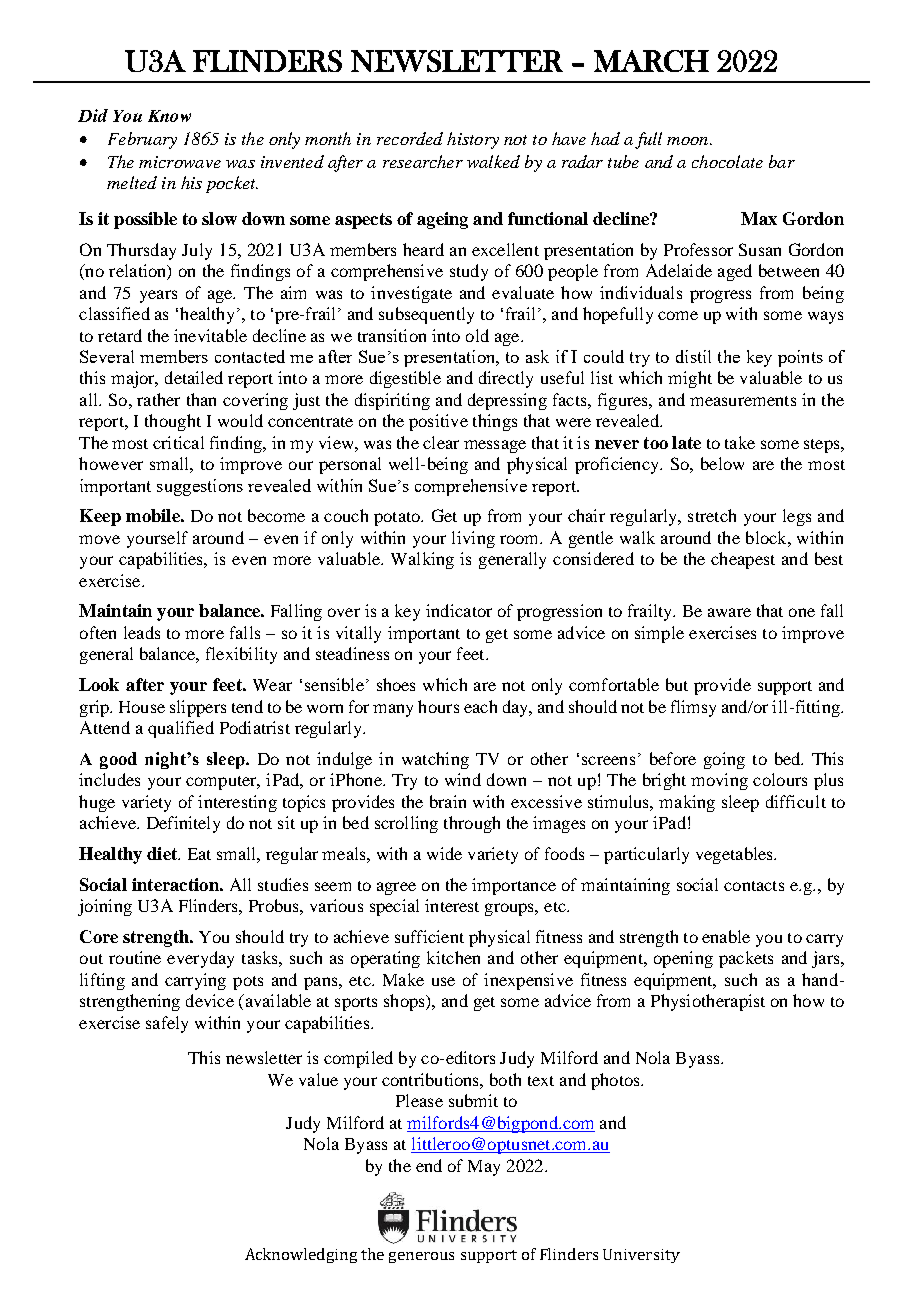 Image resolution: width=924 pixels, height=1308 pixels. I want to click on enable, so click(726, 936).
